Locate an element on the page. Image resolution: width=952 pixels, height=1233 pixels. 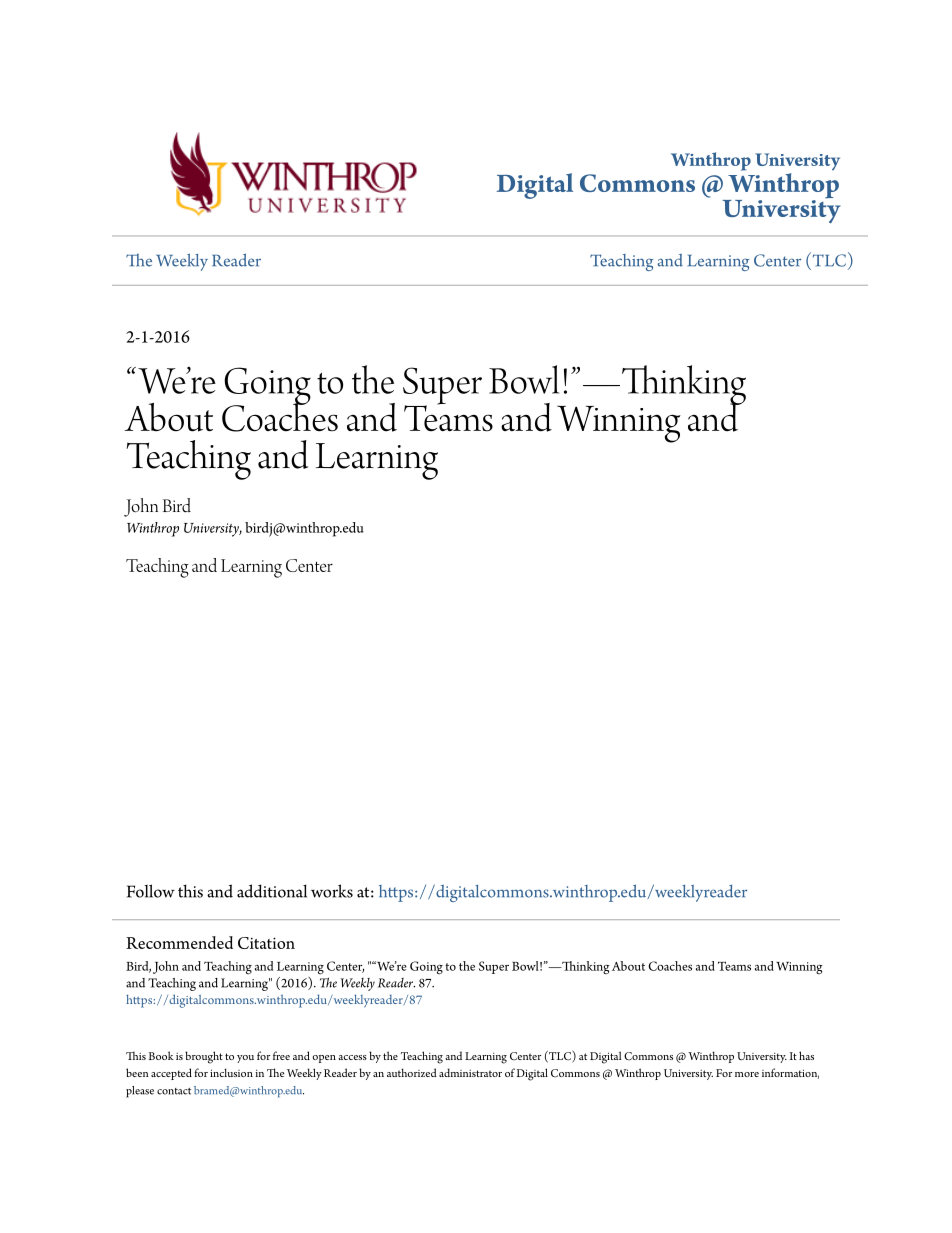
information is located at coordinates (790, 1073).
